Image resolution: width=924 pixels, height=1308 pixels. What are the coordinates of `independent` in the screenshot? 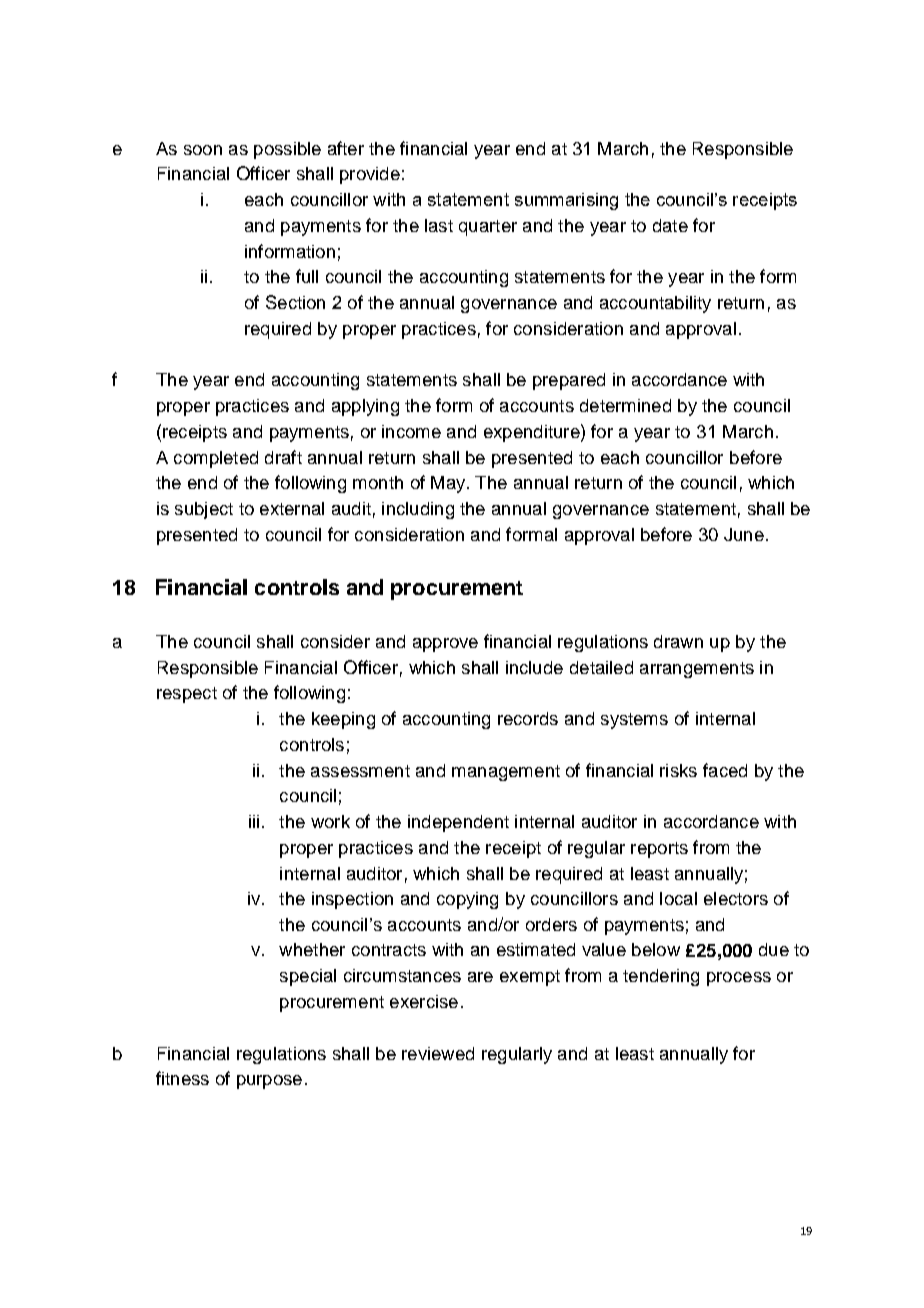 It's located at (458, 823).
